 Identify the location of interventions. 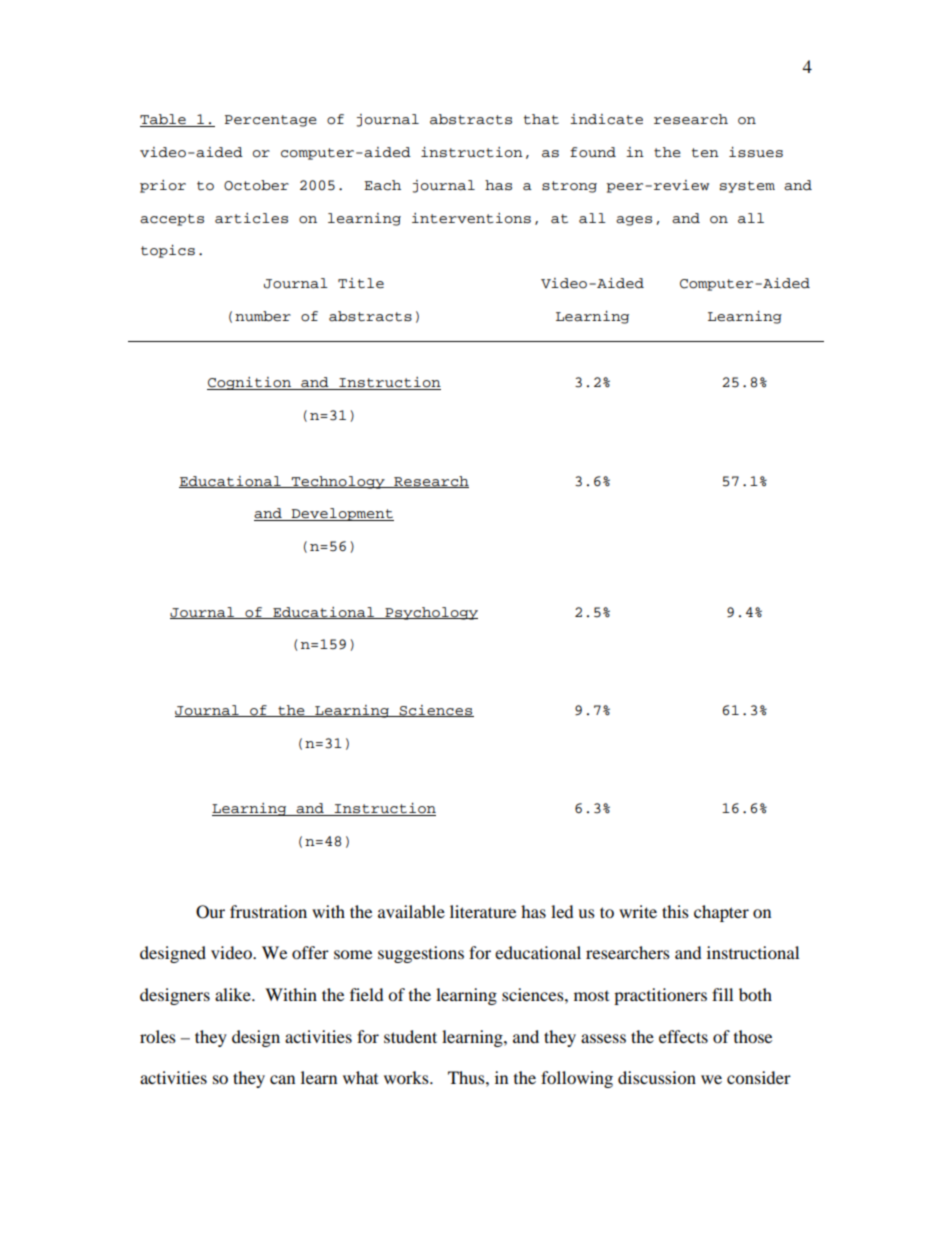
(471, 218).
